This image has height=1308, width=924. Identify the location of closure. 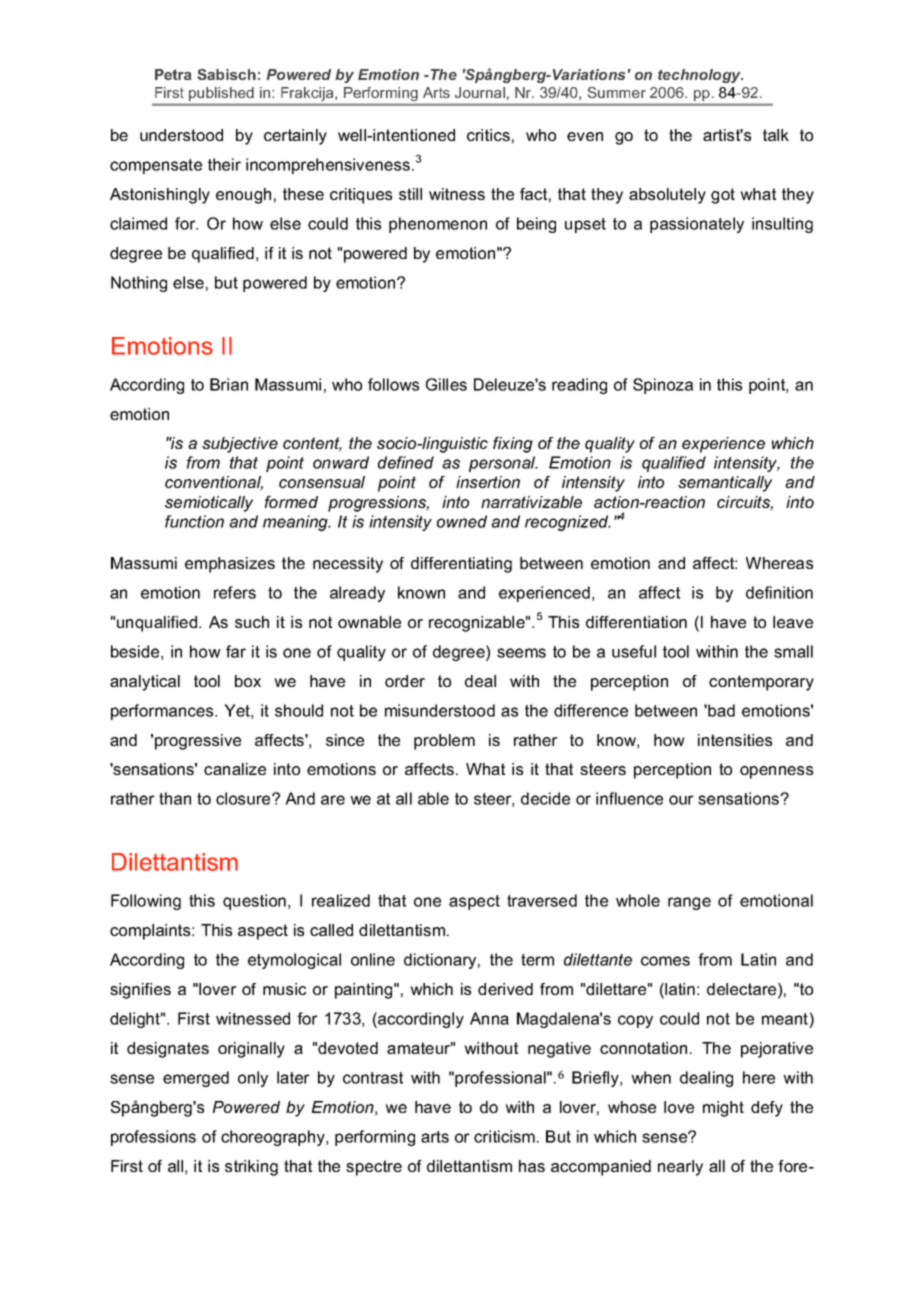
(244, 798).
